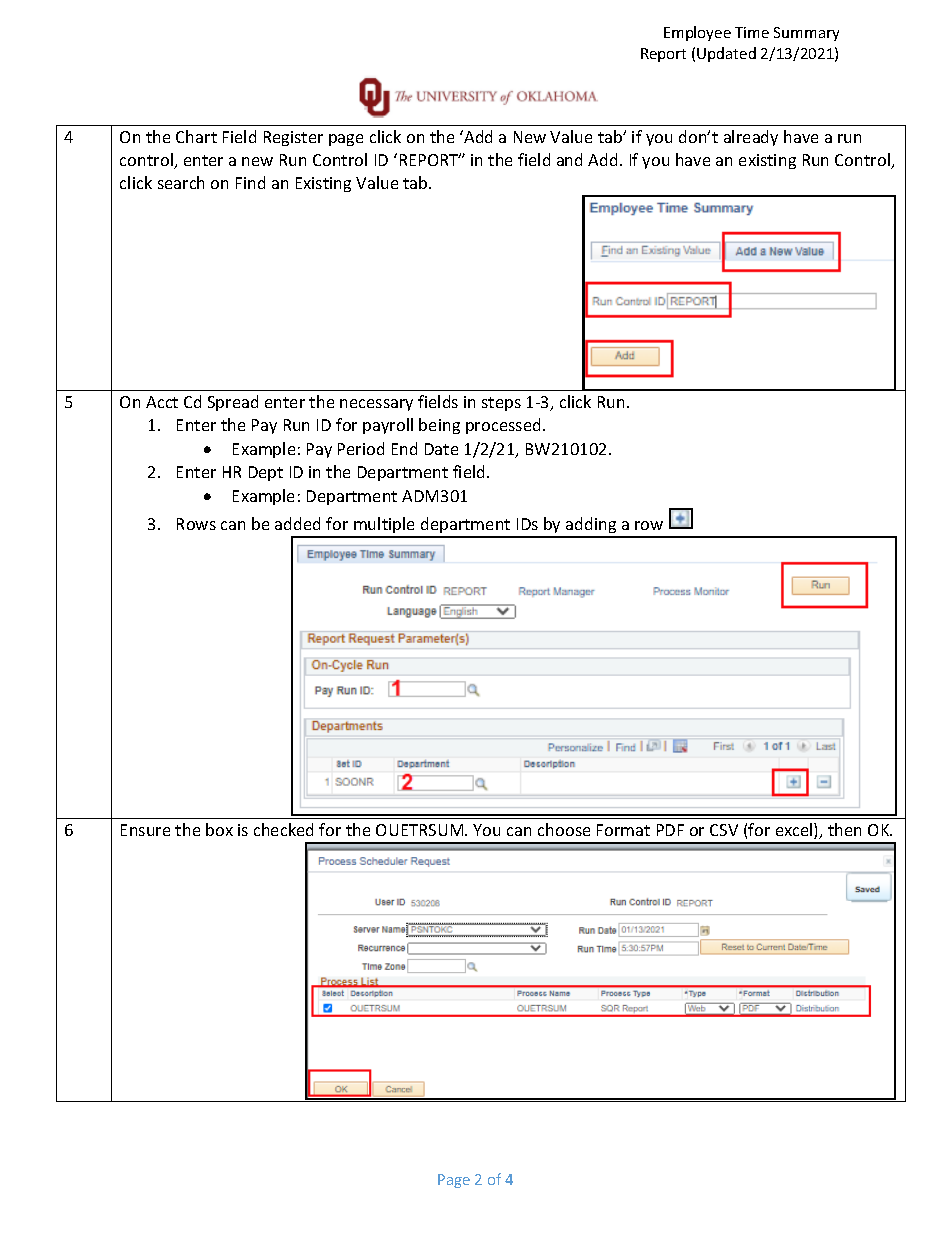  Describe the element at coordinates (219, 829) in the document. I see `box` at that location.
